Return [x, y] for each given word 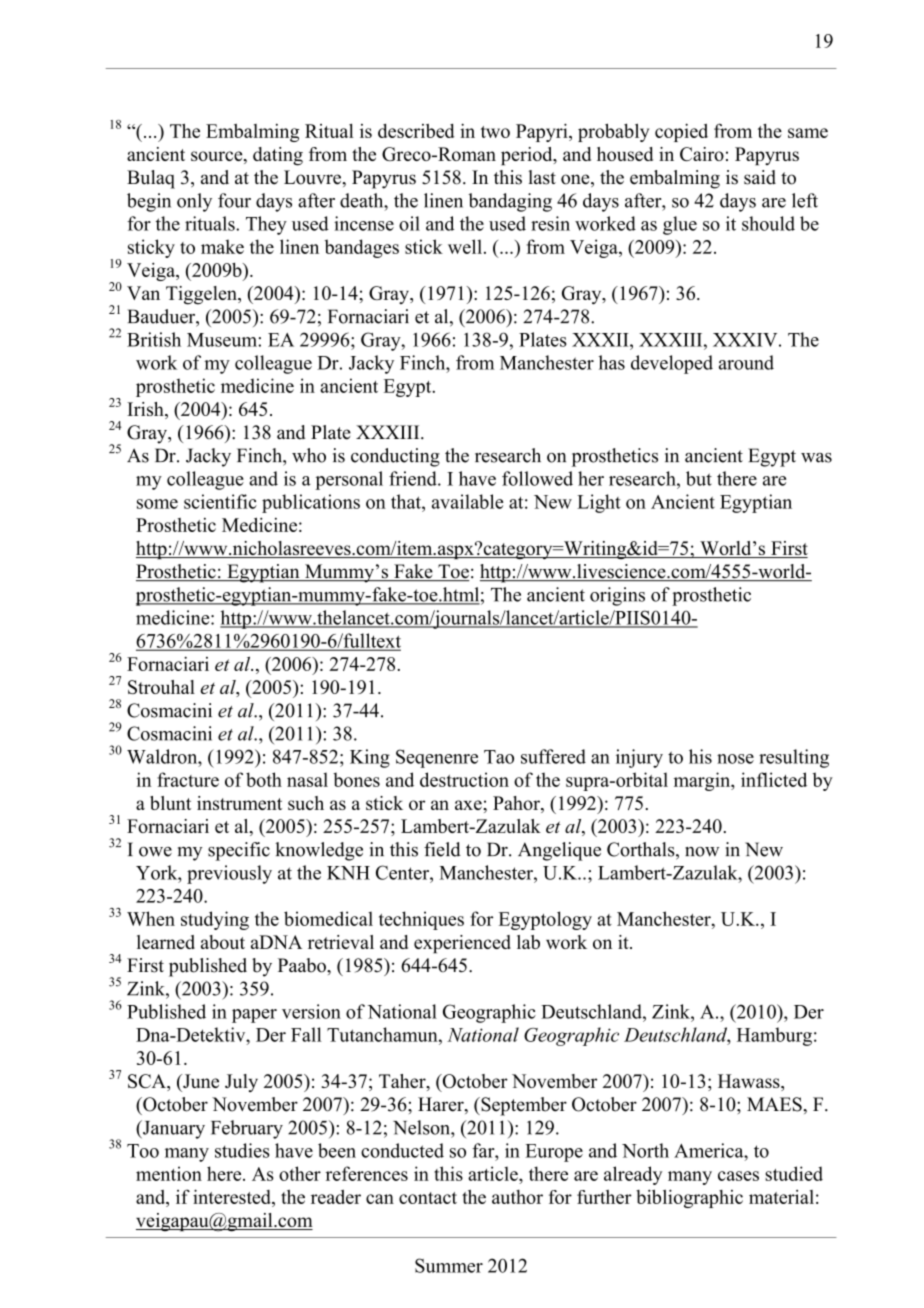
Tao [499, 757]
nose [735, 759]
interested [233, 1198]
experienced [462, 944]
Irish [146, 410]
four [234, 200]
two [495, 132]
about [223, 942]
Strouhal [161, 687]
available [468, 501]
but [699, 478]
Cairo [702, 154]
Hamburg [774, 1036]
